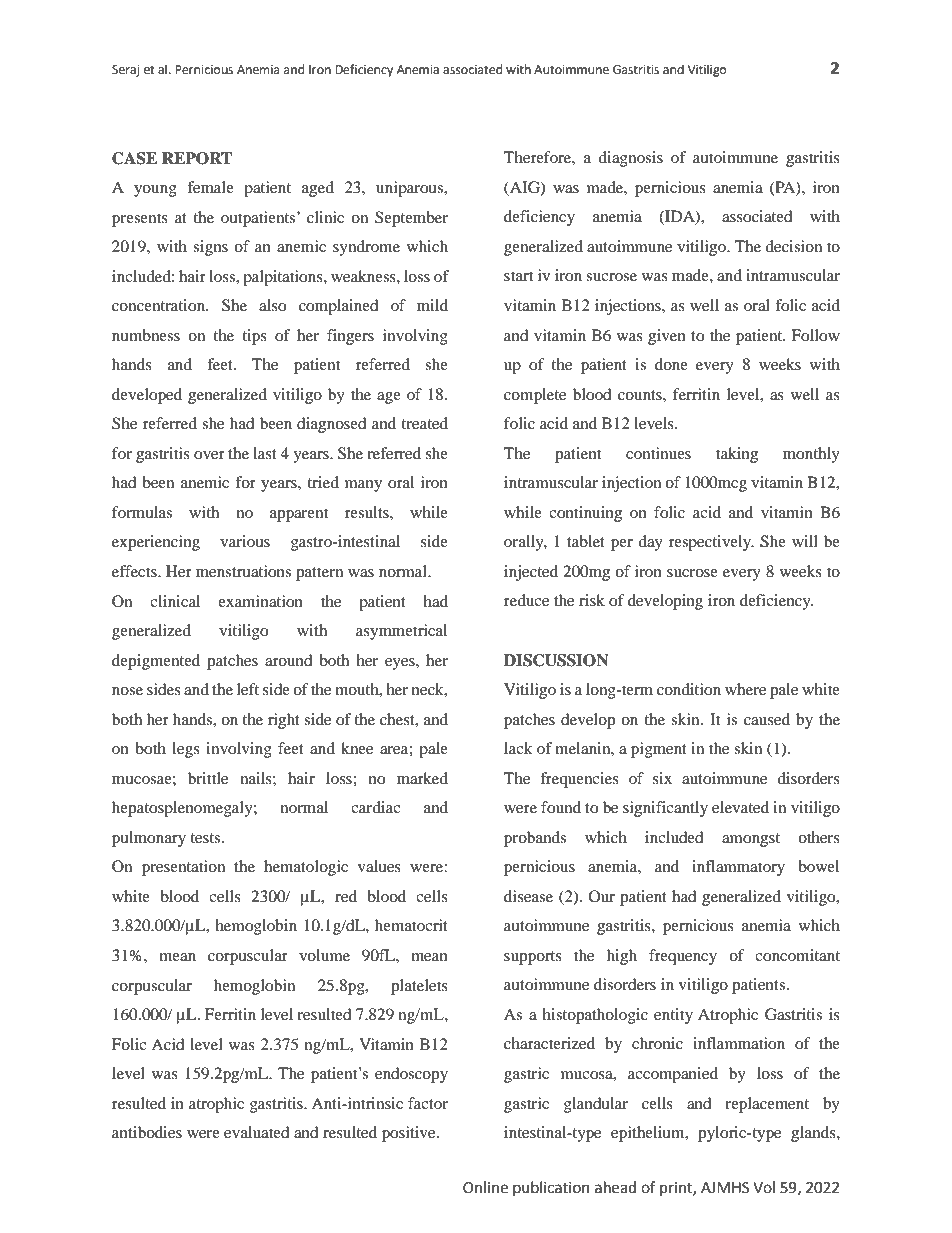 This screenshot has width=952, height=1233. I want to click on September, so click(411, 219).
